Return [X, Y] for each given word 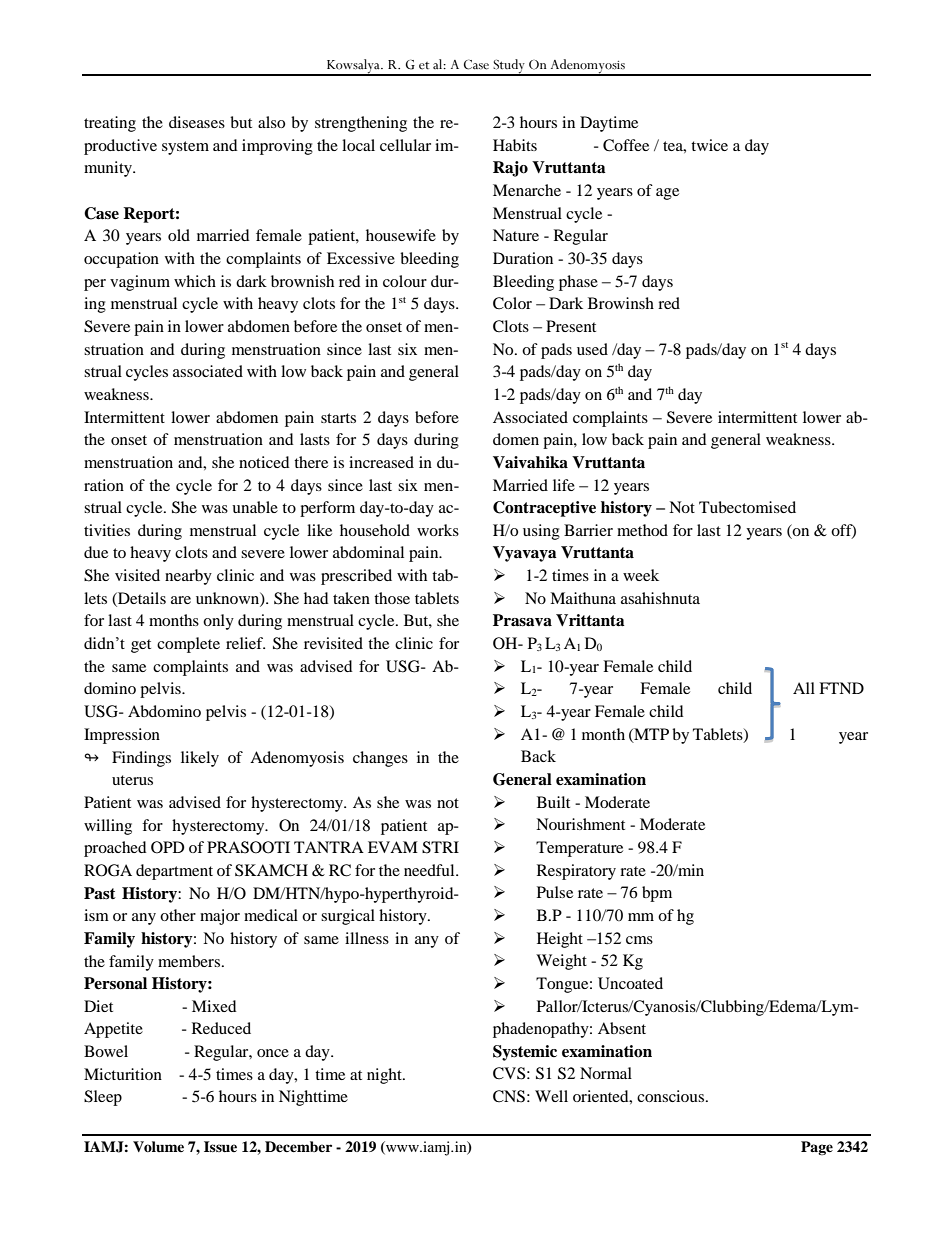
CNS [509, 1096]
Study [509, 67]
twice [709, 145]
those [392, 598]
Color [512, 303]
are [181, 600]
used [592, 349]
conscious [672, 1096]
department [174, 872]
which [195, 281]
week [641, 575]
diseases [197, 122]
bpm [657, 894]
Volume [158, 1146]
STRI [440, 847]
